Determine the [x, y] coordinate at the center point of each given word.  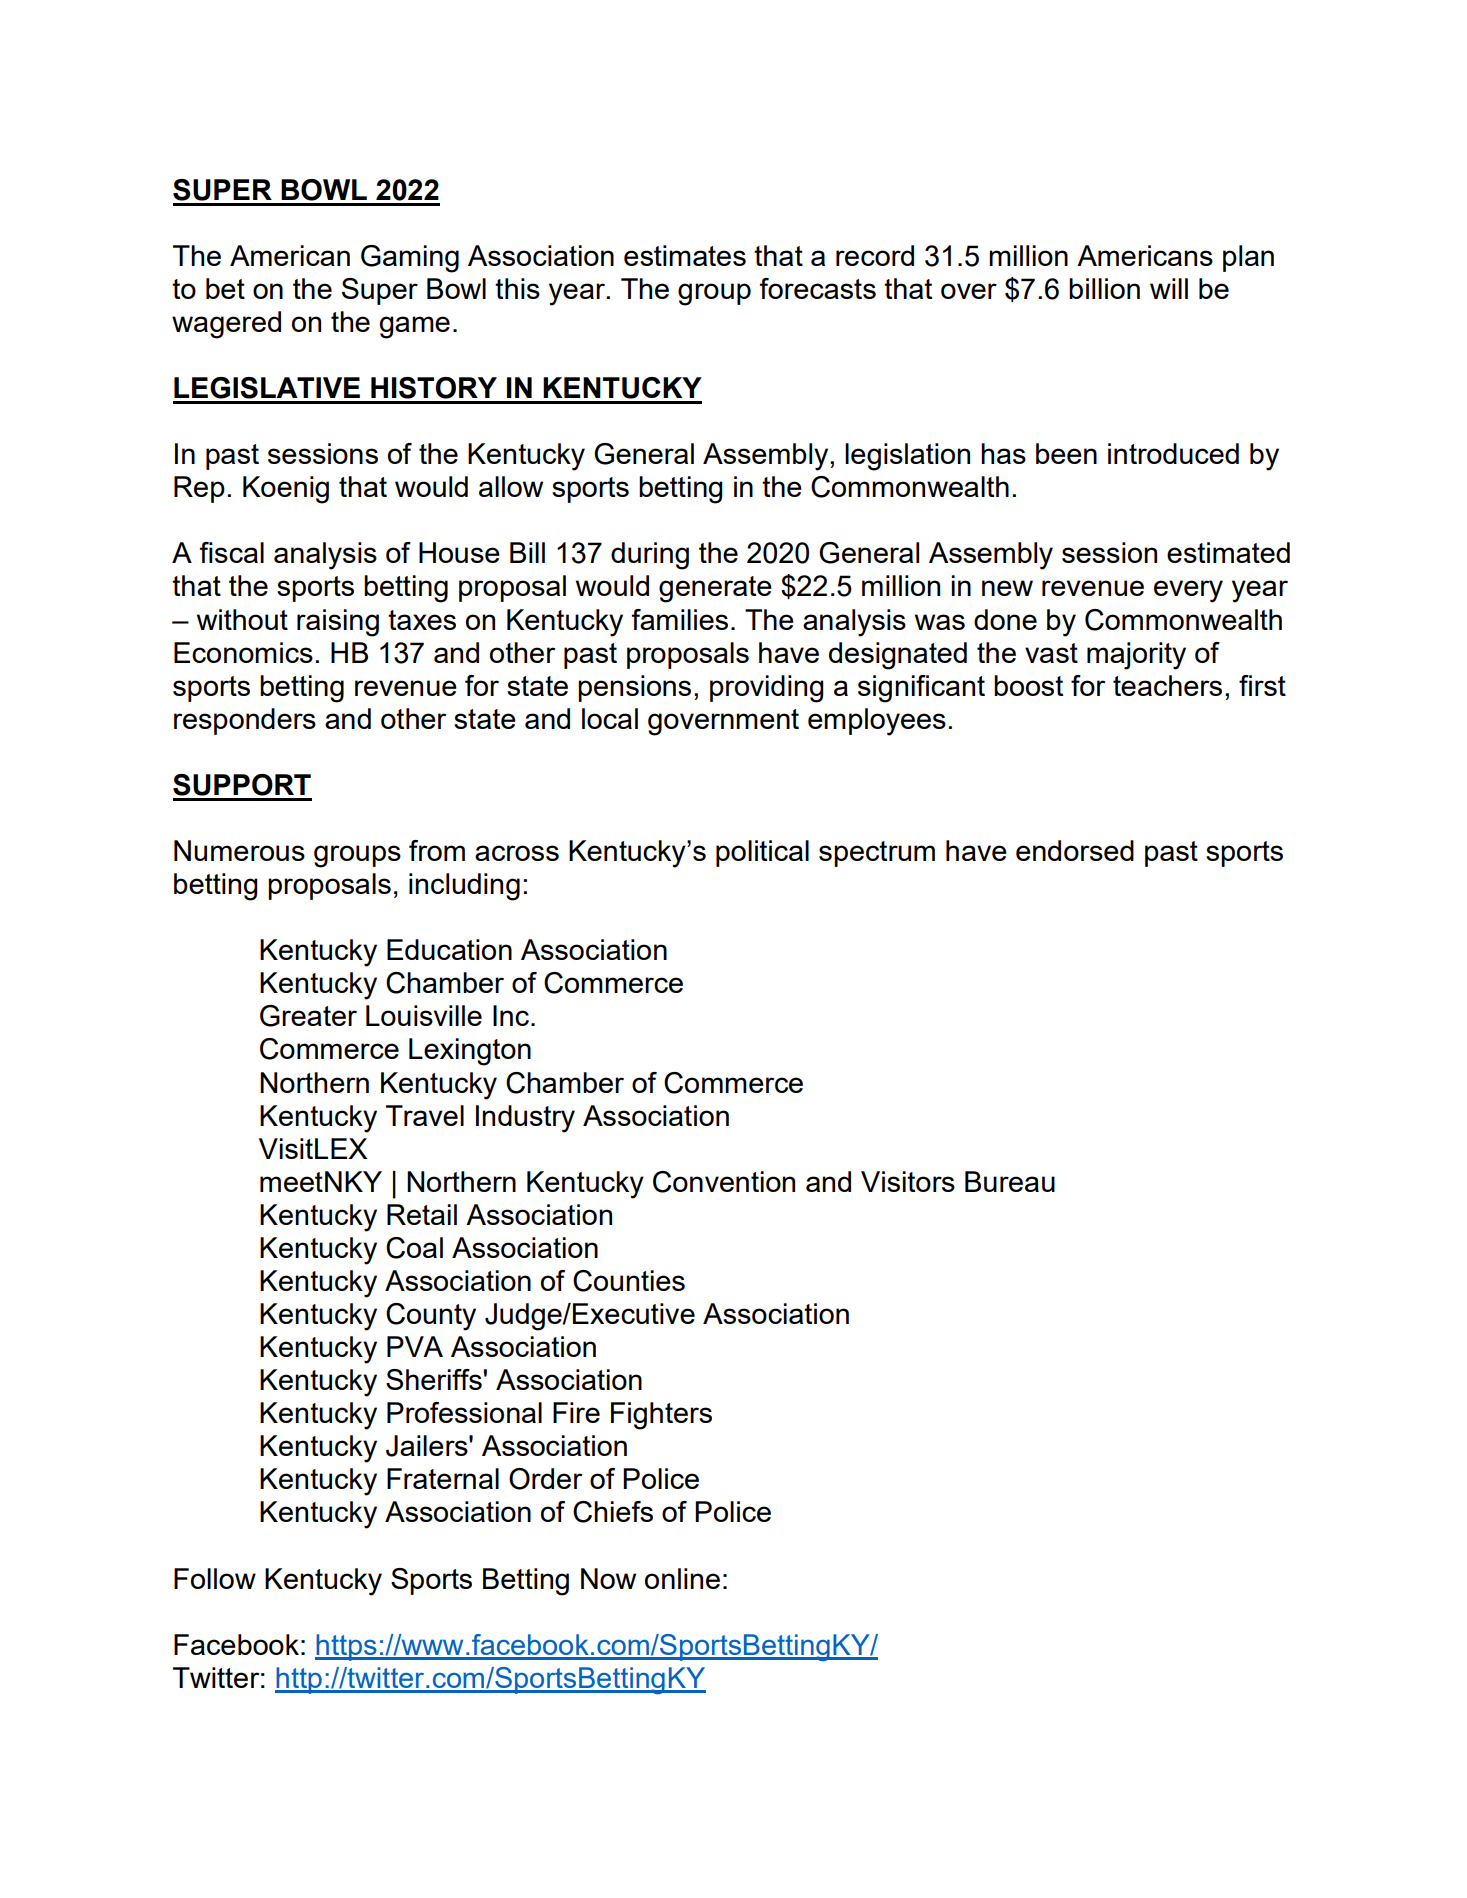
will [1169, 288]
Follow [215, 1578]
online [682, 1578]
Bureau [1010, 1181]
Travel [425, 1115]
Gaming [410, 259]
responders [245, 721]
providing [767, 689]
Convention [724, 1182]
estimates [685, 255]
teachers [1167, 685]
